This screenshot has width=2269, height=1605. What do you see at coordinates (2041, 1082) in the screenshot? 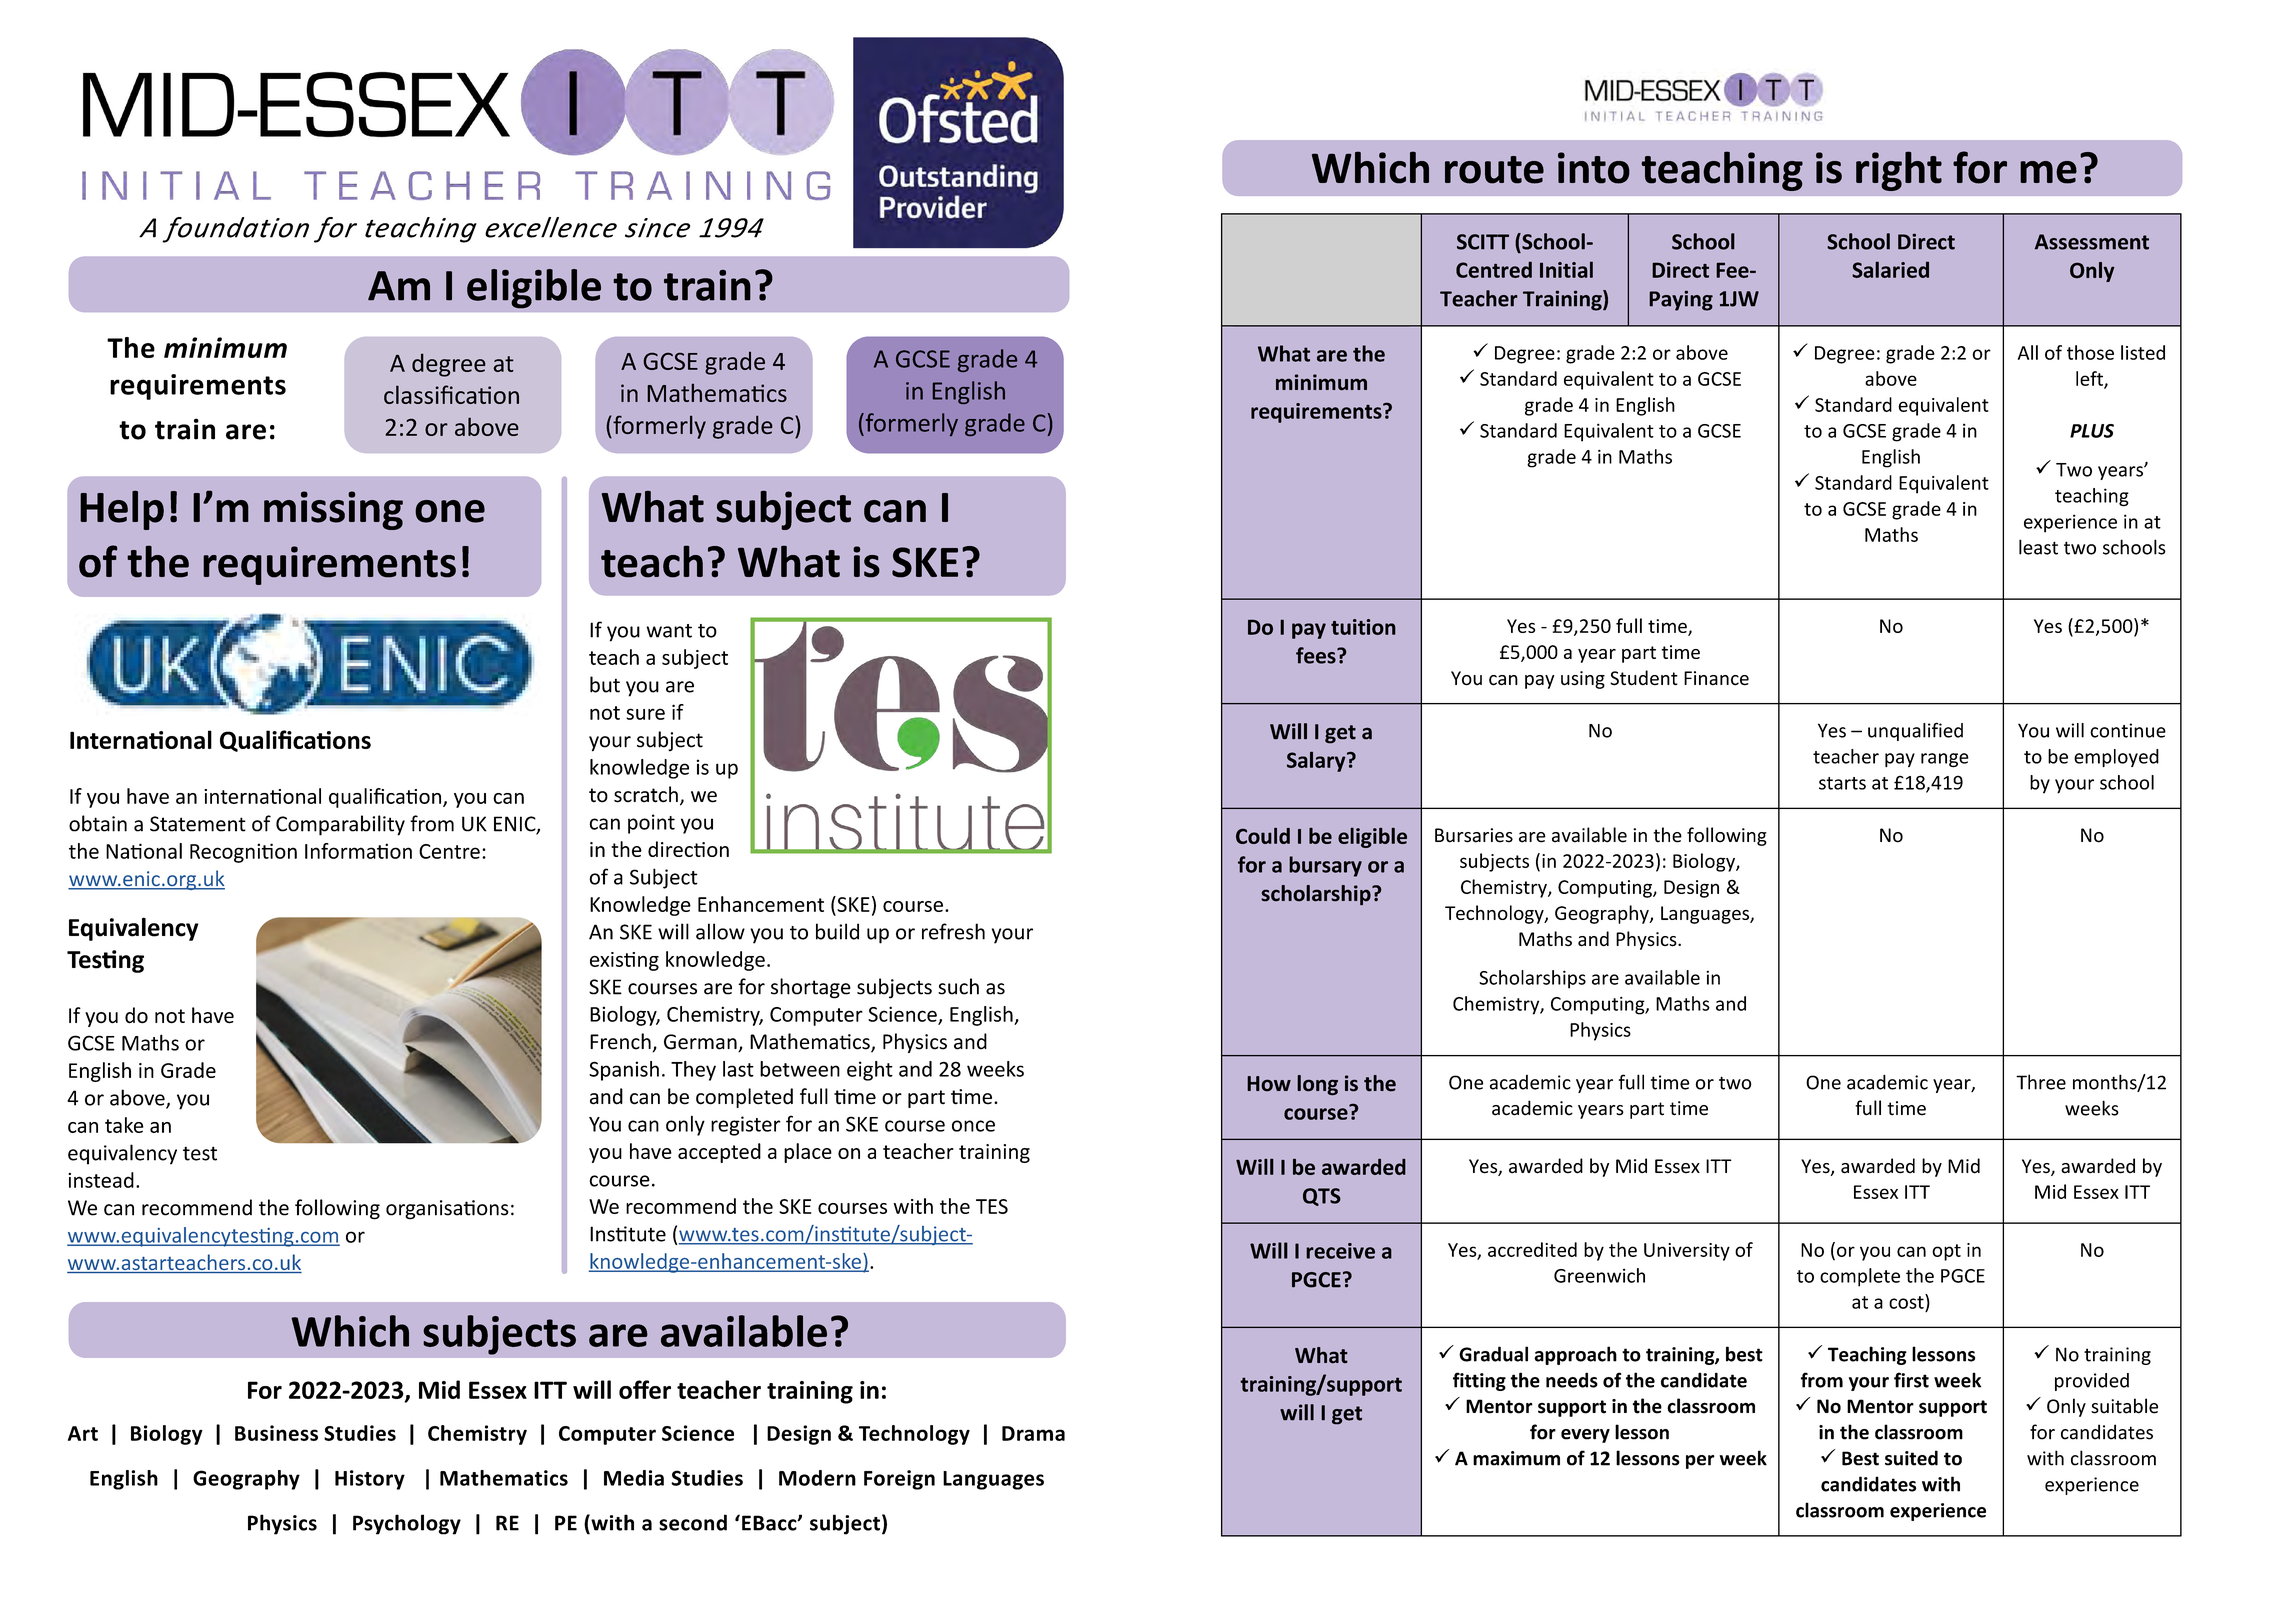
I see `Three` at bounding box center [2041, 1082].
